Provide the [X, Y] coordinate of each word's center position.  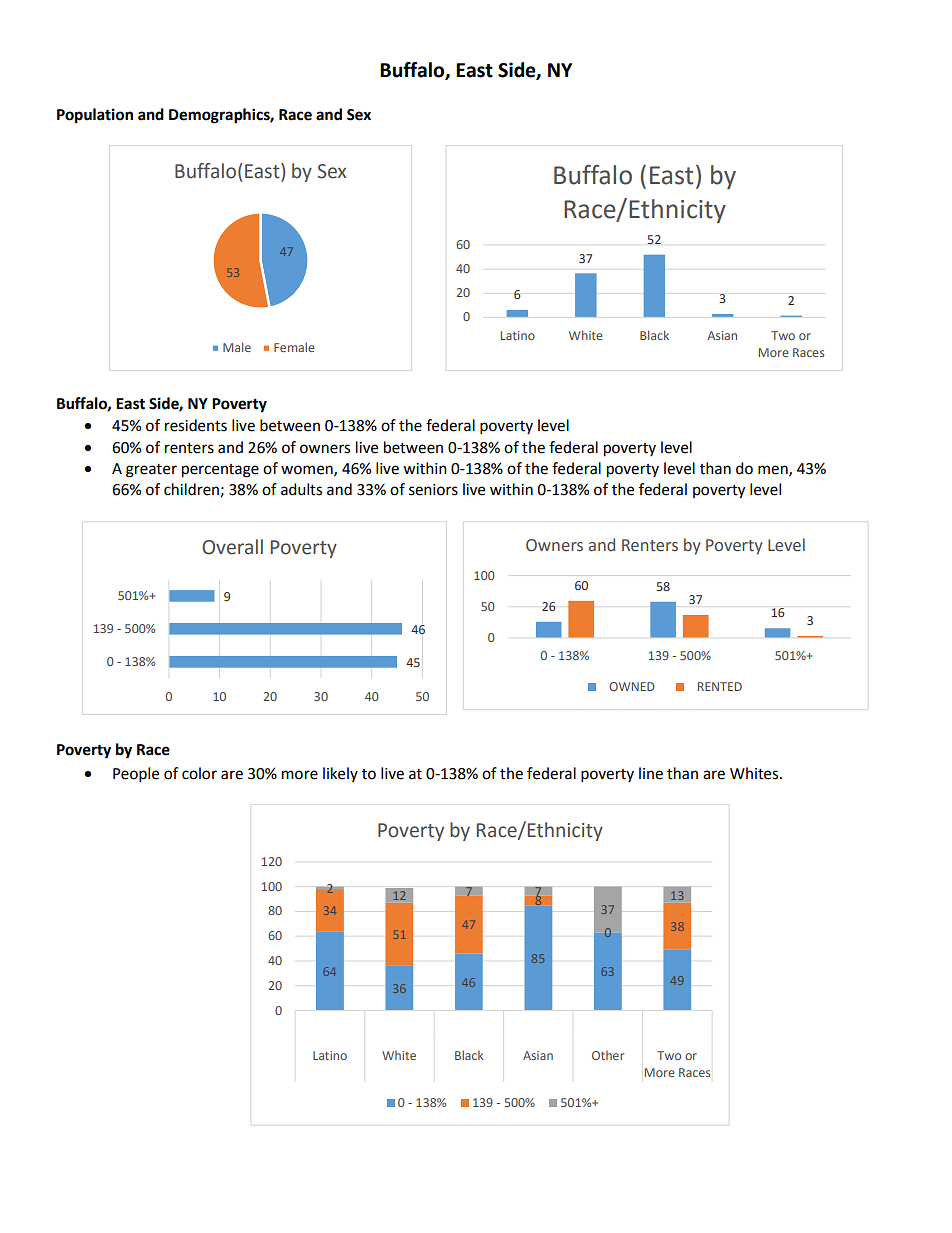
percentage [220, 471]
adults [301, 489]
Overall [232, 547]
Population [95, 116]
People [136, 775]
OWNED [632, 686]
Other [608, 1055]
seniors [433, 490]
